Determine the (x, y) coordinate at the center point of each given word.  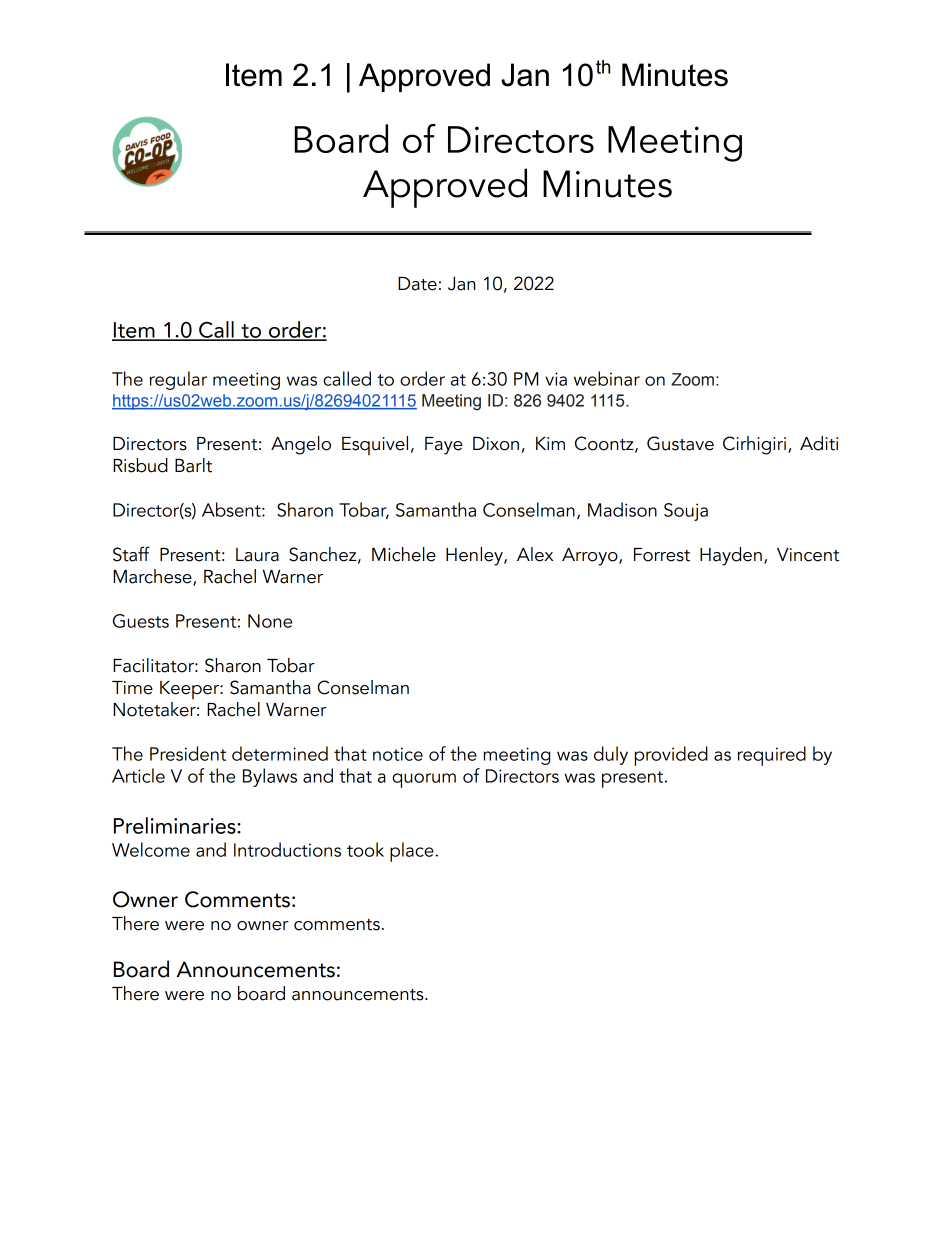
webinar (607, 378)
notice (398, 754)
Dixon (496, 444)
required (772, 756)
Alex (535, 554)
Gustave (680, 443)
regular (178, 380)
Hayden (731, 556)
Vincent (808, 555)
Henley (475, 556)
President (188, 753)
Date (417, 284)
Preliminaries (176, 825)
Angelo (301, 445)
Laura (257, 555)
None (270, 621)
